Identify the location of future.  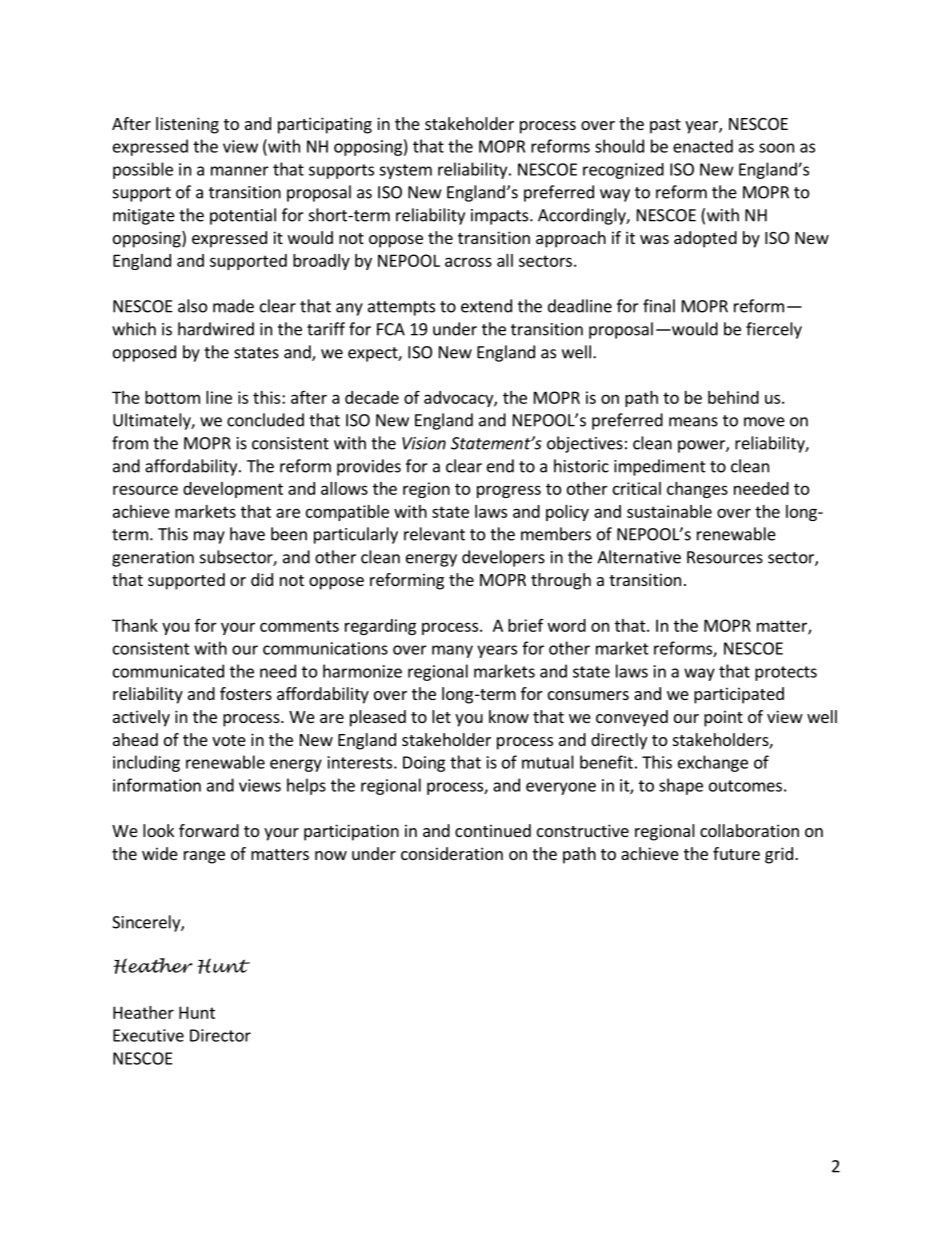
(736, 853).
